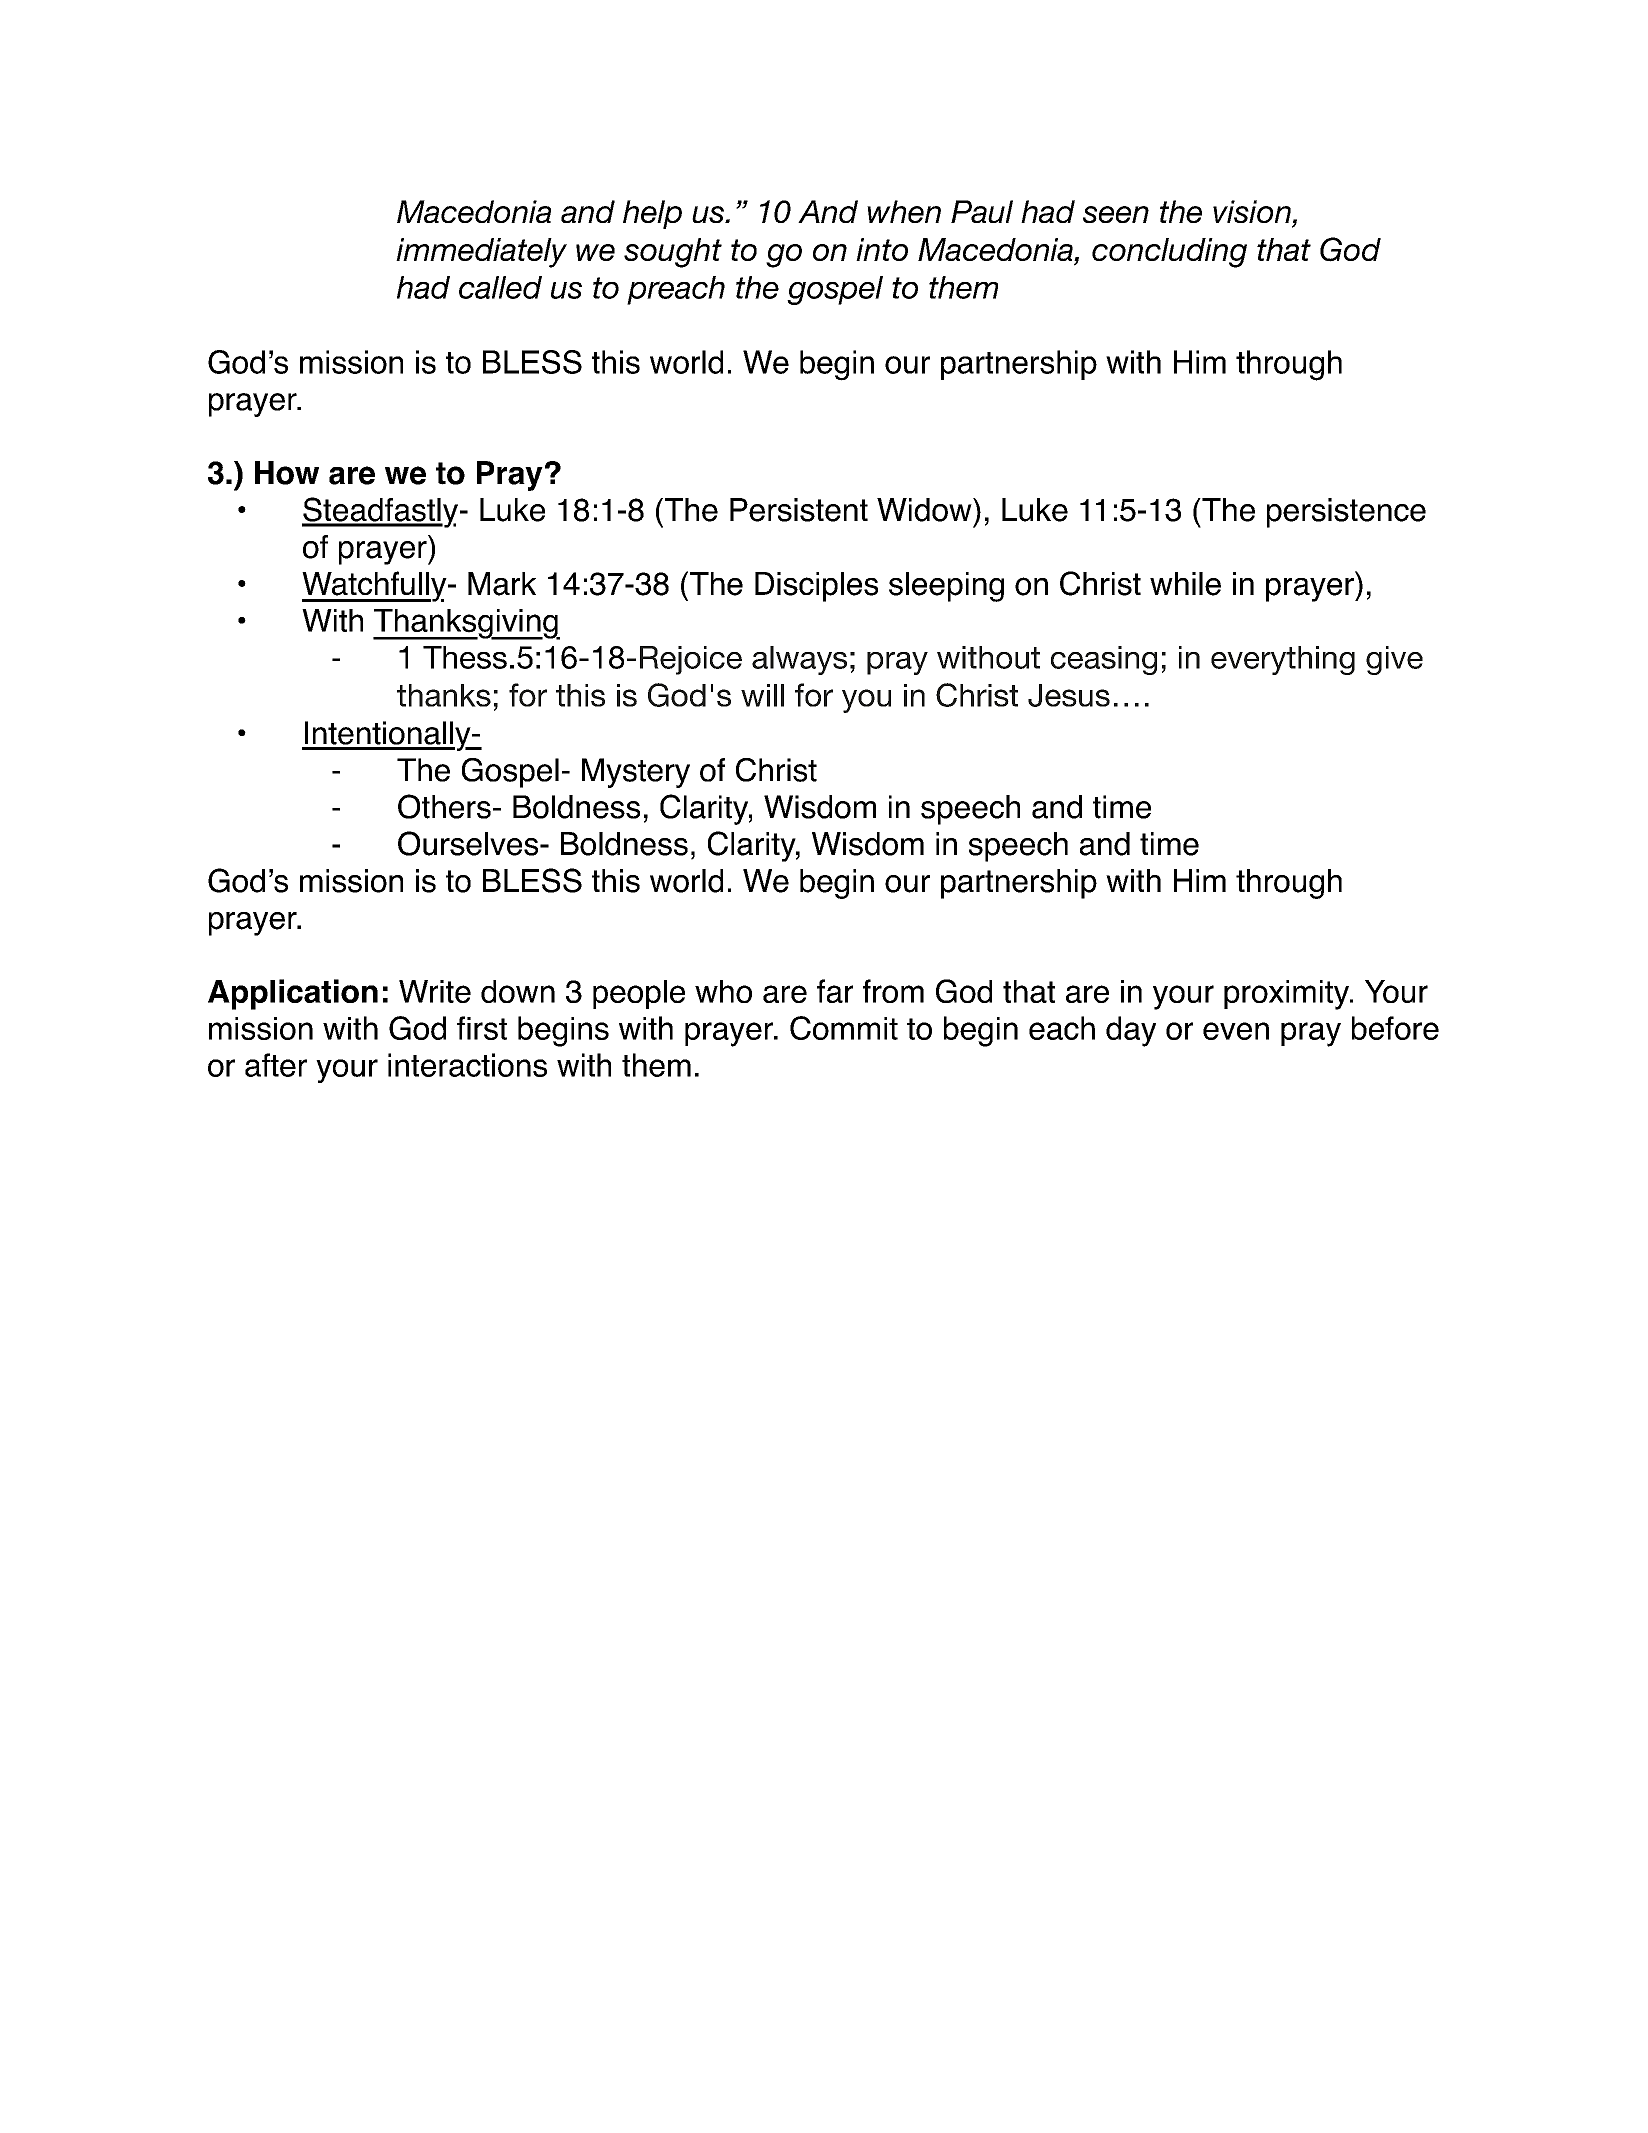 This screenshot has width=1648, height=2133. What do you see at coordinates (799, 660) in the screenshot?
I see `always` at bounding box center [799, 660].
